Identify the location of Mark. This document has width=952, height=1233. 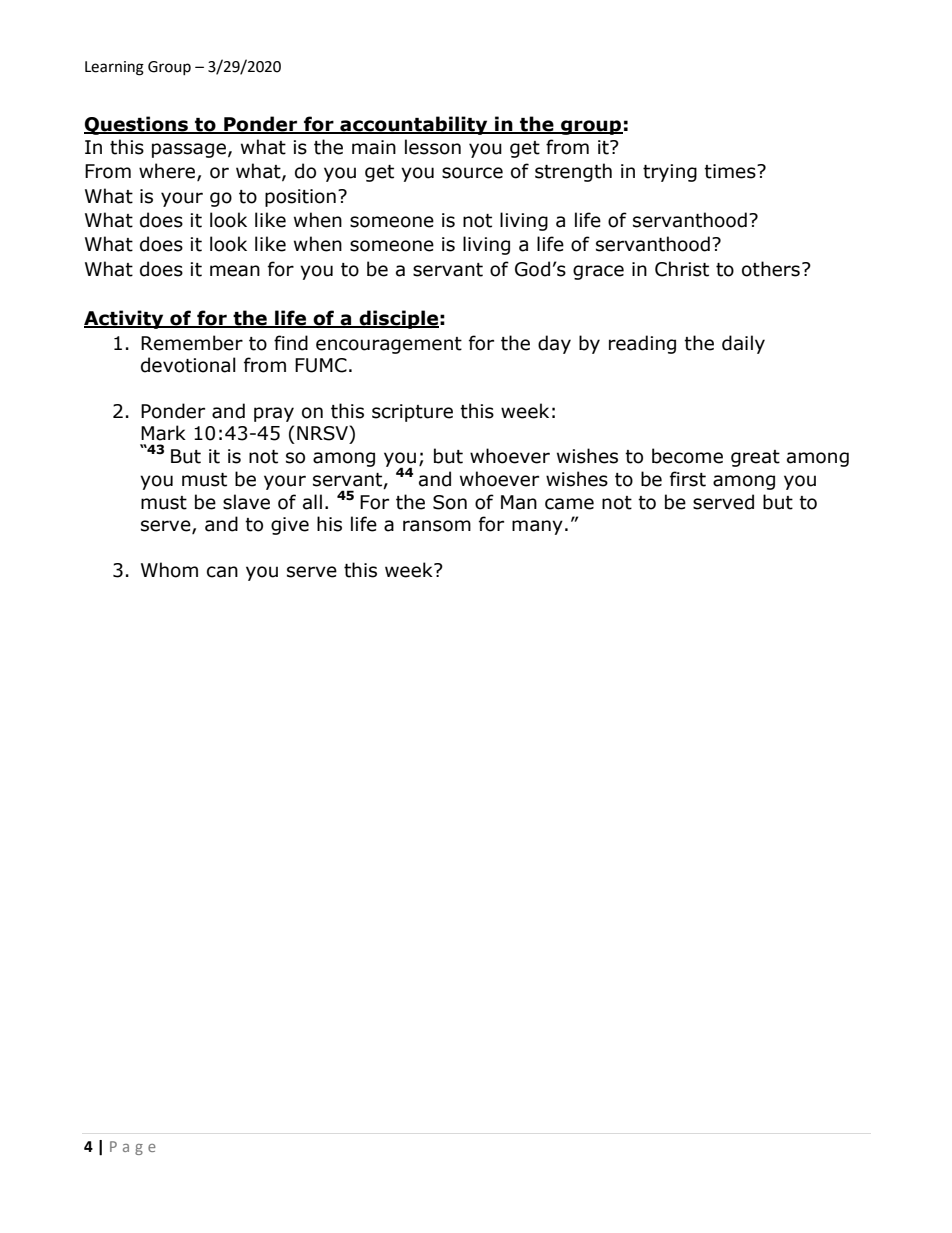
(163, 433).
